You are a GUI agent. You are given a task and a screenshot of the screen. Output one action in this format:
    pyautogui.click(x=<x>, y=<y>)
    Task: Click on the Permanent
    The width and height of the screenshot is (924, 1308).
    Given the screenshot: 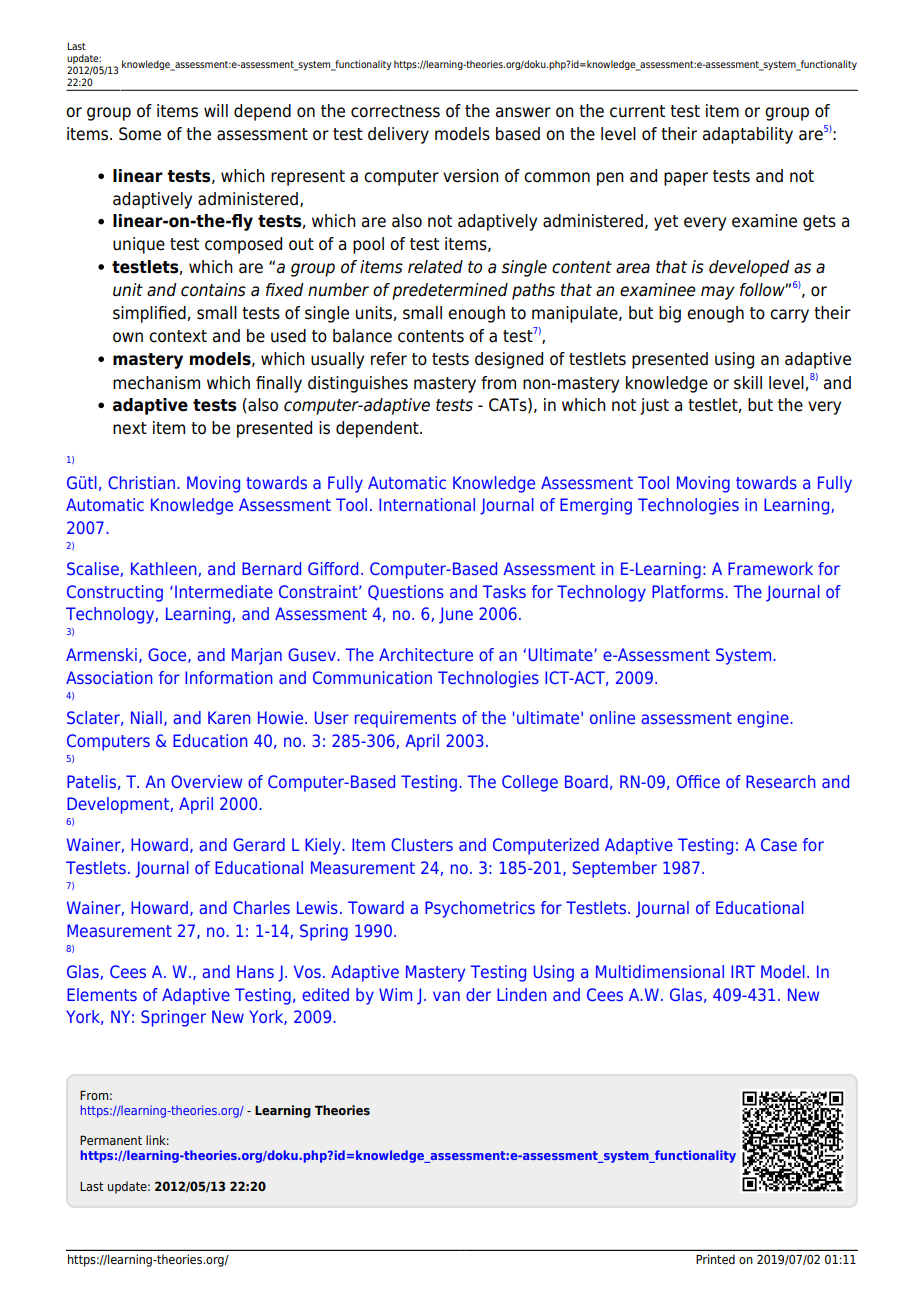 What is the action you would take?
    pyautogui.click(x=111, y=1140)
